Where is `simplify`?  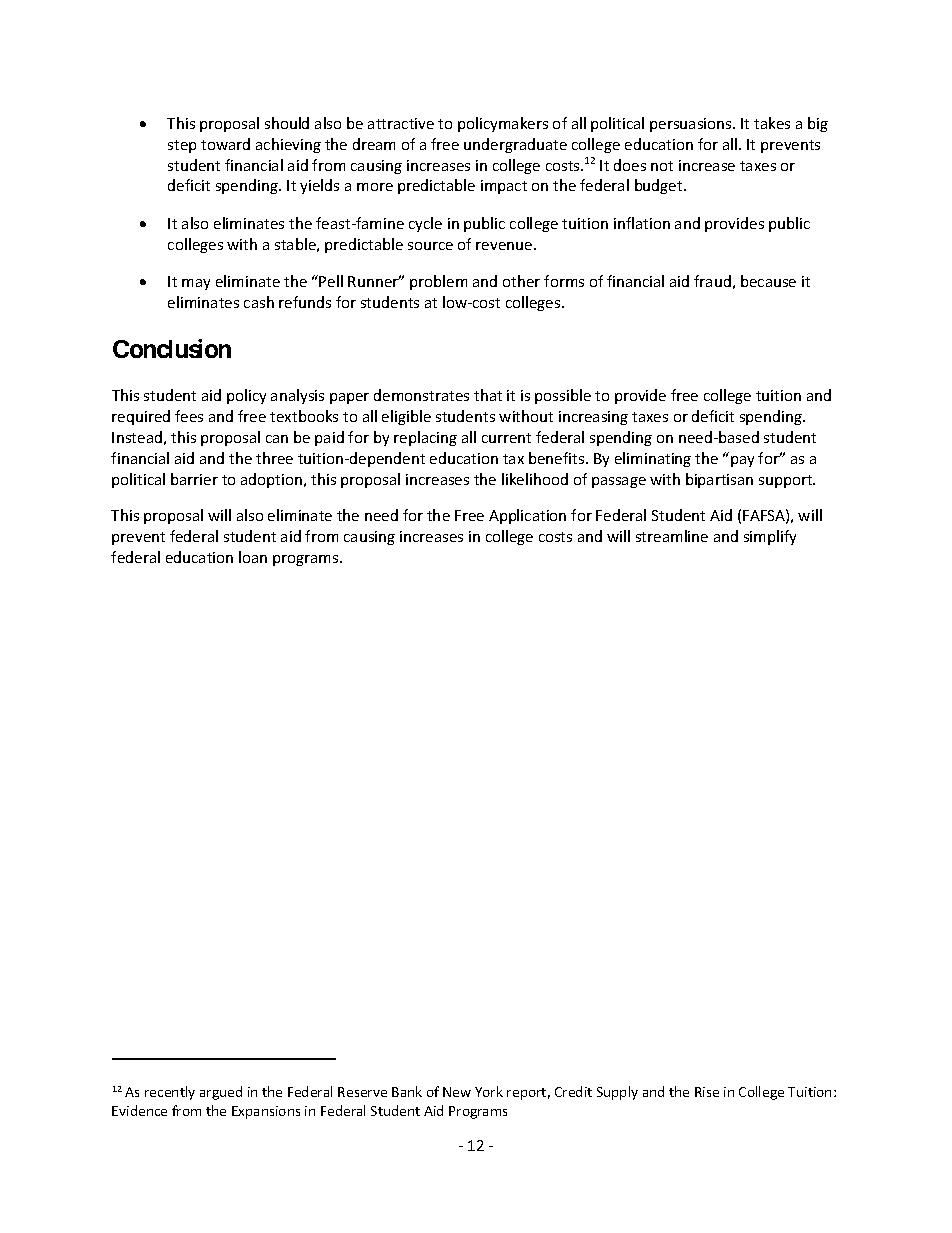 simplify is located at coordinates (770, 537).
